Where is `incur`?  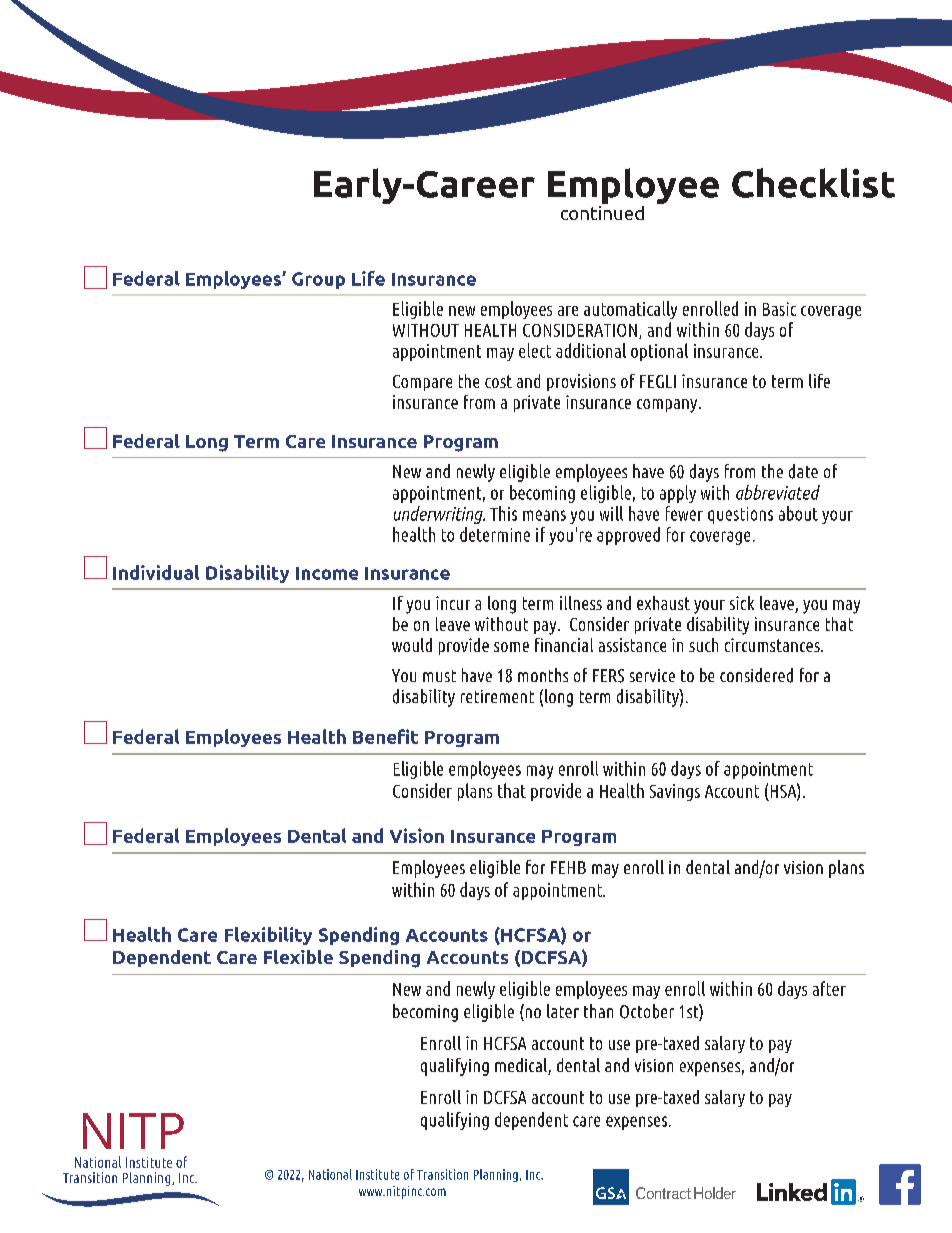
incur is located at coordinates (453, 603).
